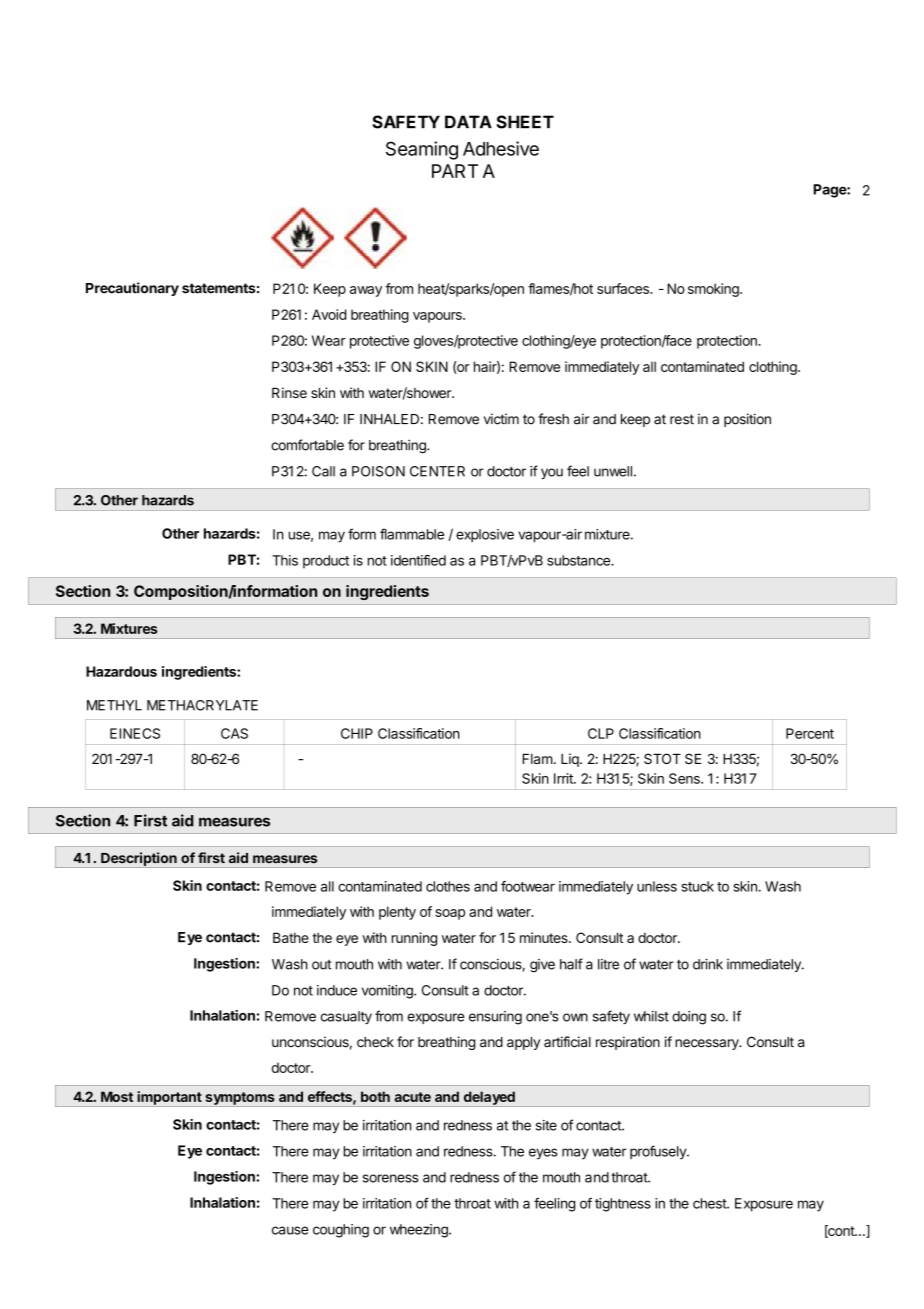 The image size is (924, 1309). Describe the element at coordinates (830, 191) in the screenshot. I see `Page` at that location.
